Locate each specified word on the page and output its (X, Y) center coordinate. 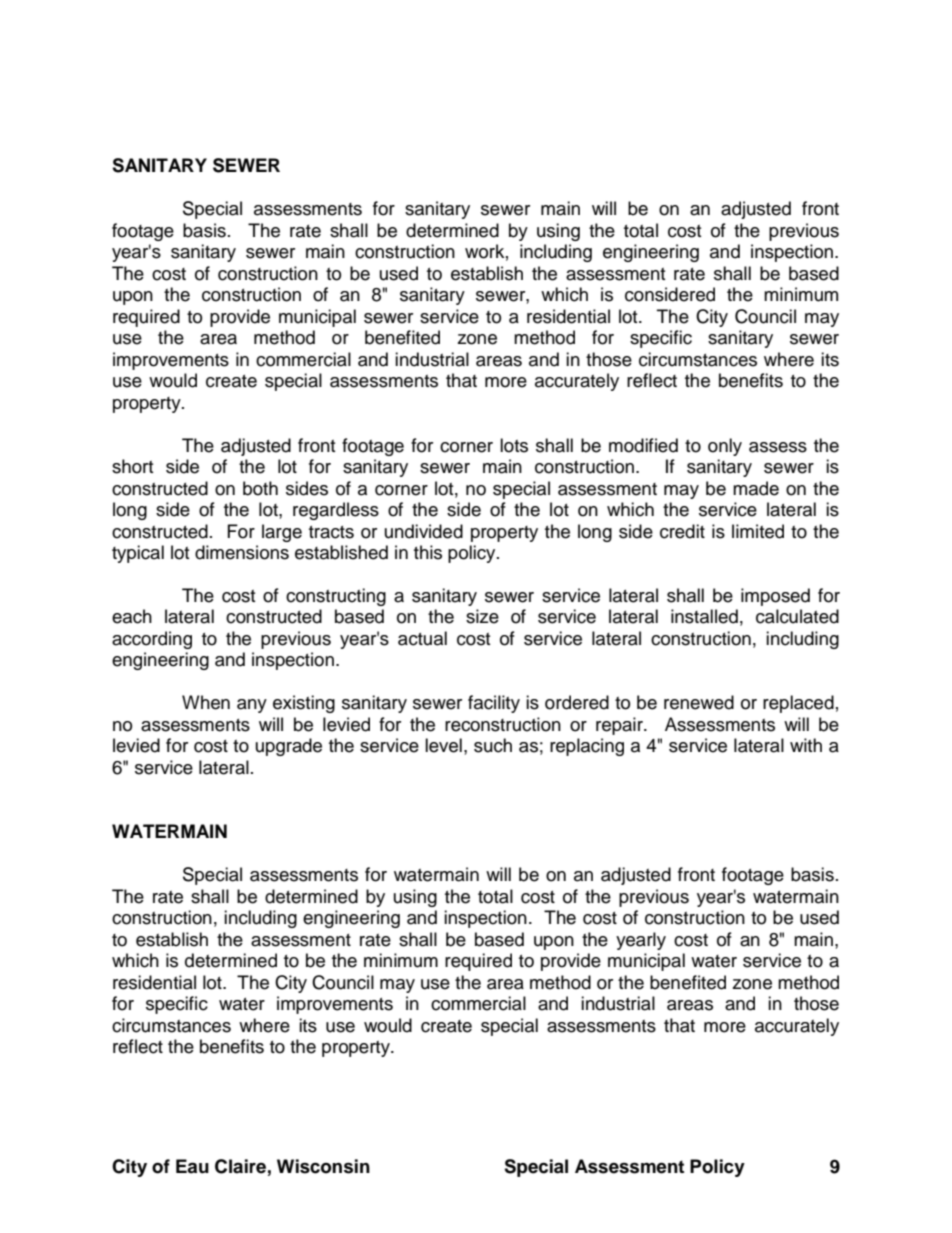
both (260, 488)
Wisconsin (323, 1166)
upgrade (289, 747)
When (206, 702)
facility (494, 704)
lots (514, 445)
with (806, 745)
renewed (699, 702)
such (493, 745)
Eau (192, 1166)
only (725, 447)
